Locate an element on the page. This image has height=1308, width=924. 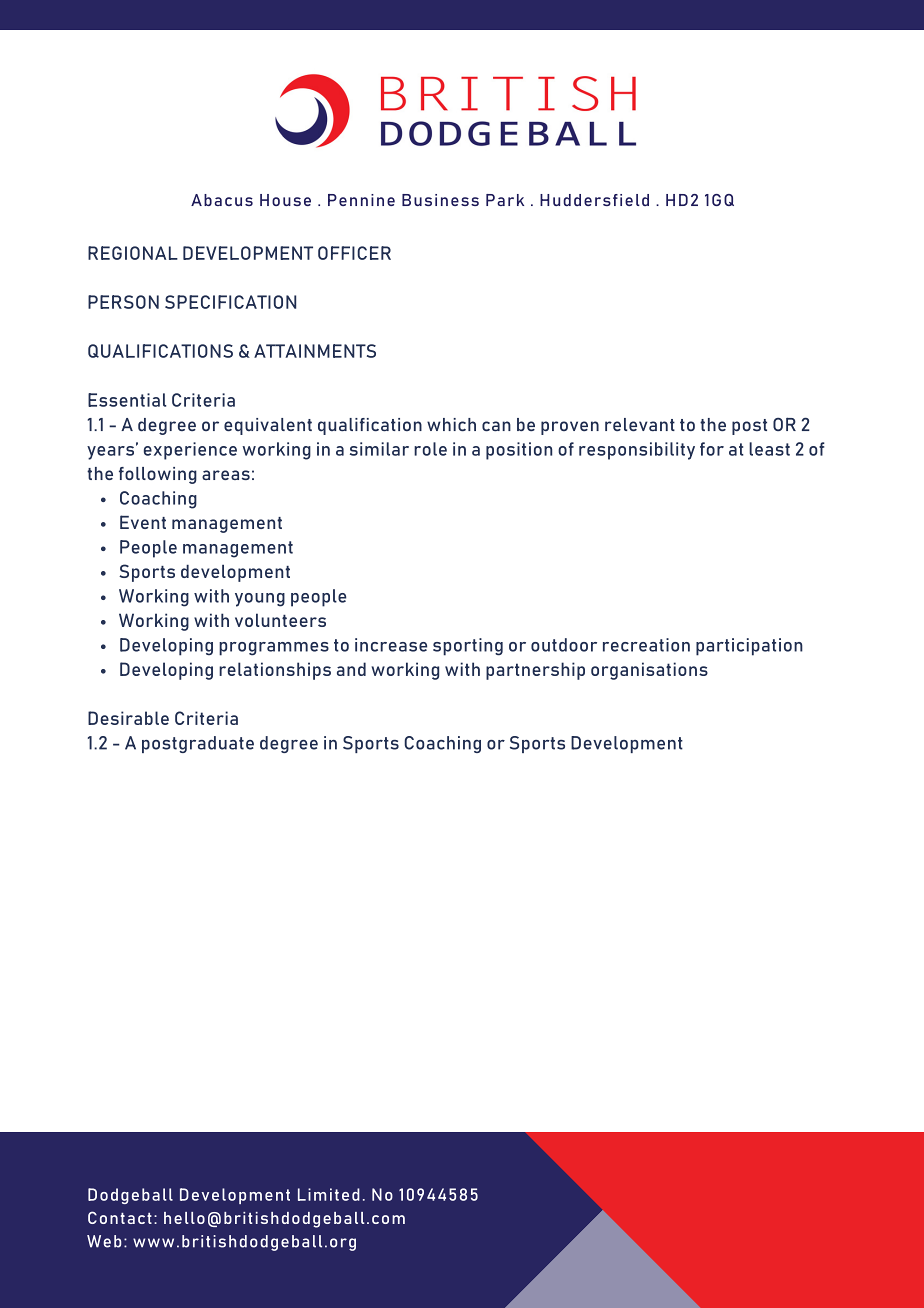
Web is located at coordinates (104, 1241).
